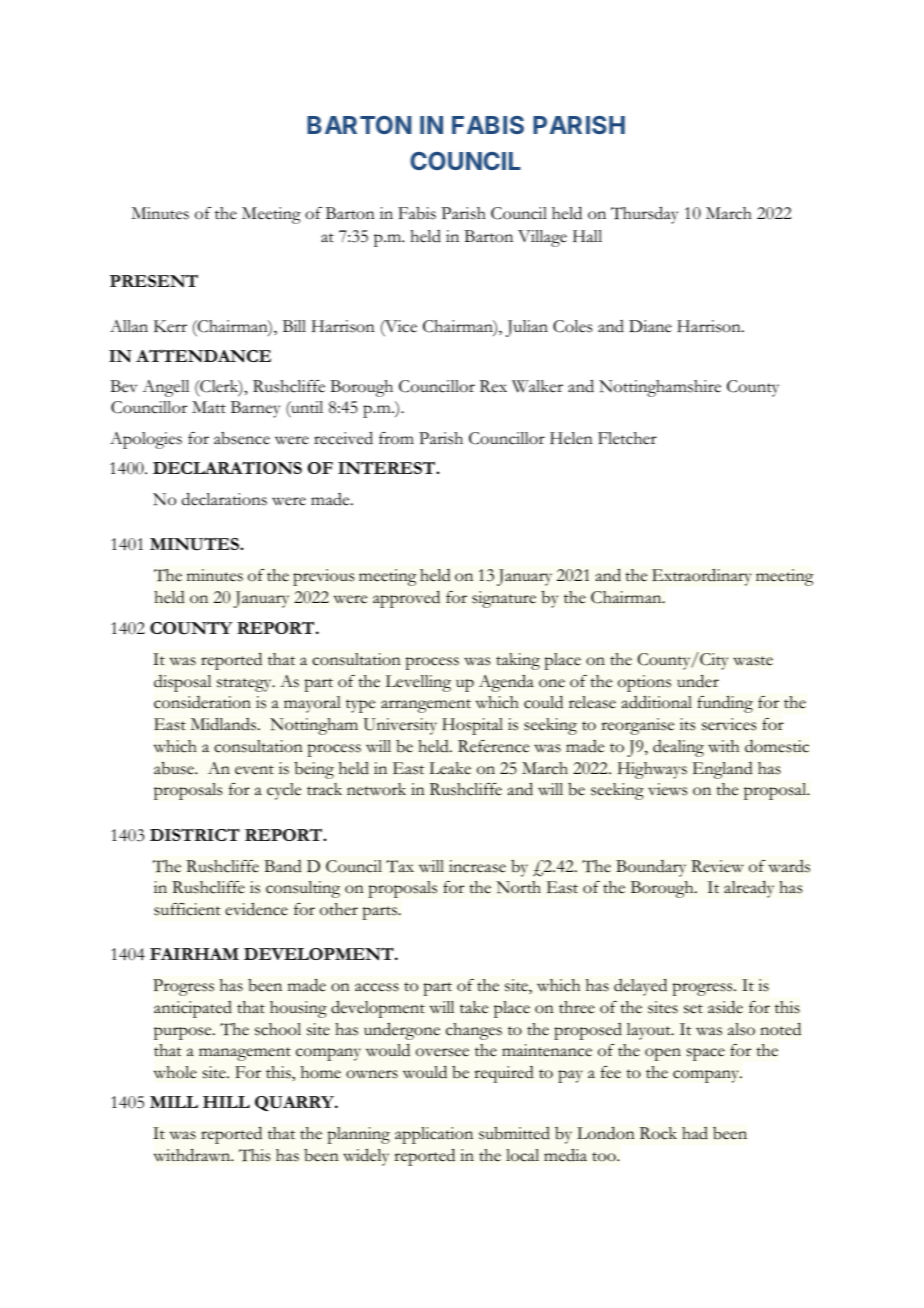 The width and height of the screenshot is (924, 1308). What do you see at coordinates (323, 577) in the screenshot?
I see `previous` at bounding box center [323, 577].
